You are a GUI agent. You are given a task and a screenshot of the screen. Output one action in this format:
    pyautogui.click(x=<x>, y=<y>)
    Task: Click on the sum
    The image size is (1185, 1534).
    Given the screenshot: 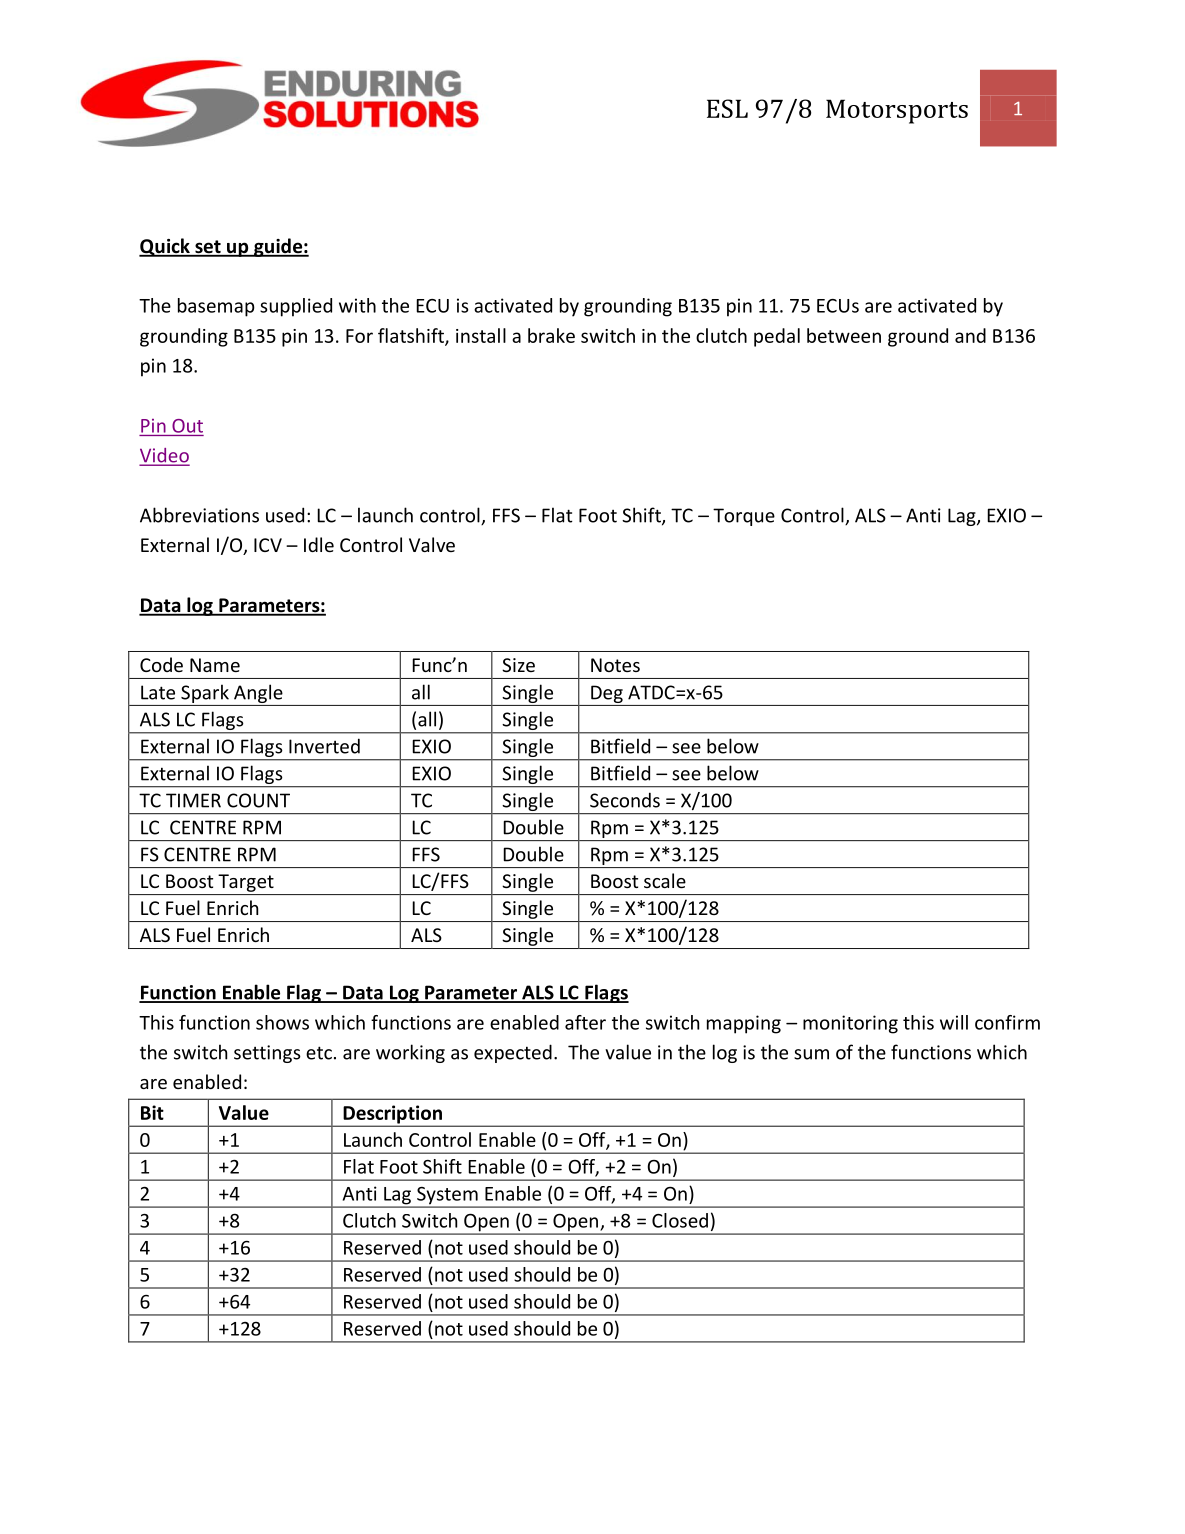 What is the action you would take?
    pyautogui.click(x=811, y=1054)
